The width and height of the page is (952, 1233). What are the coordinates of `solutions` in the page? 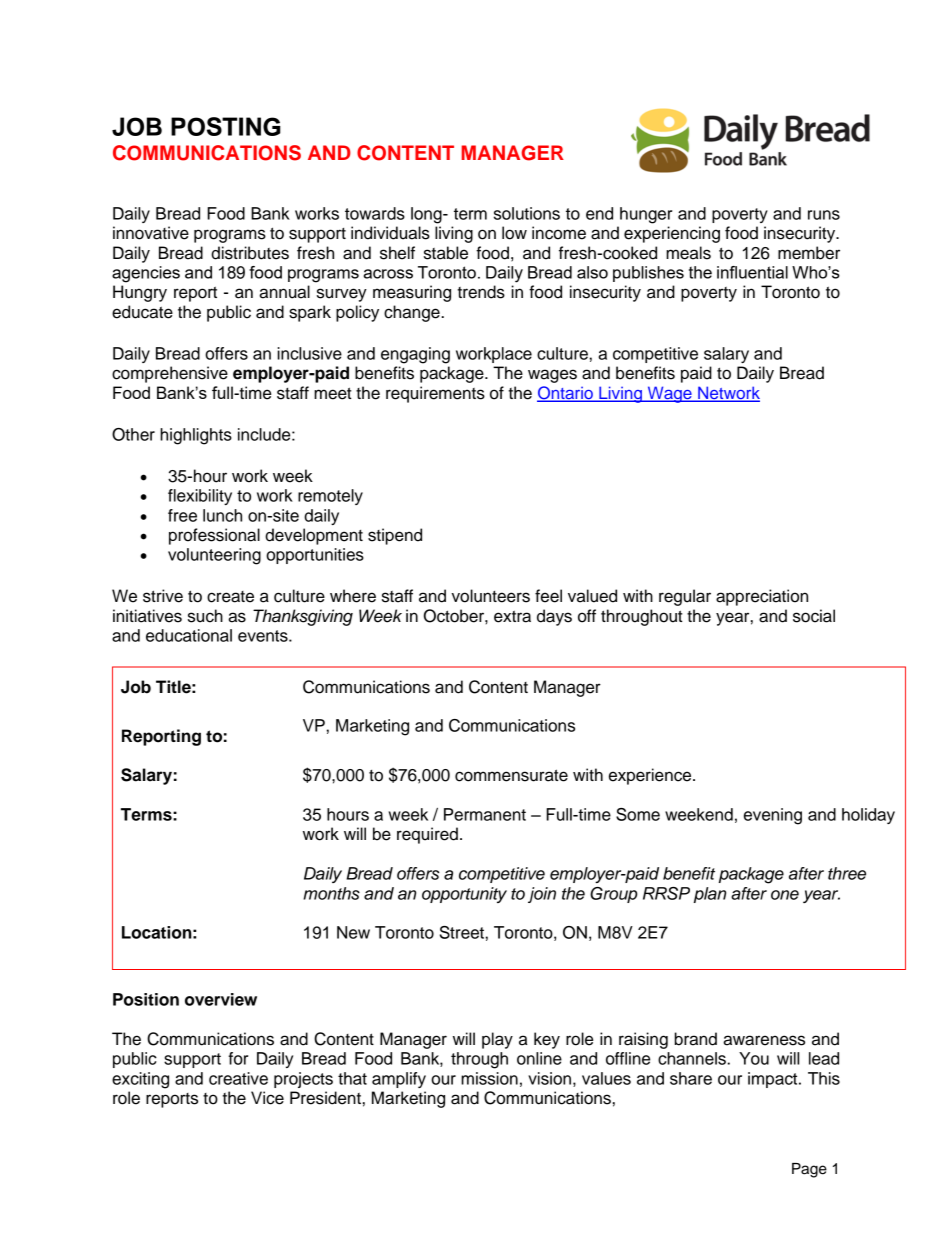 It's located at (527, 213).
